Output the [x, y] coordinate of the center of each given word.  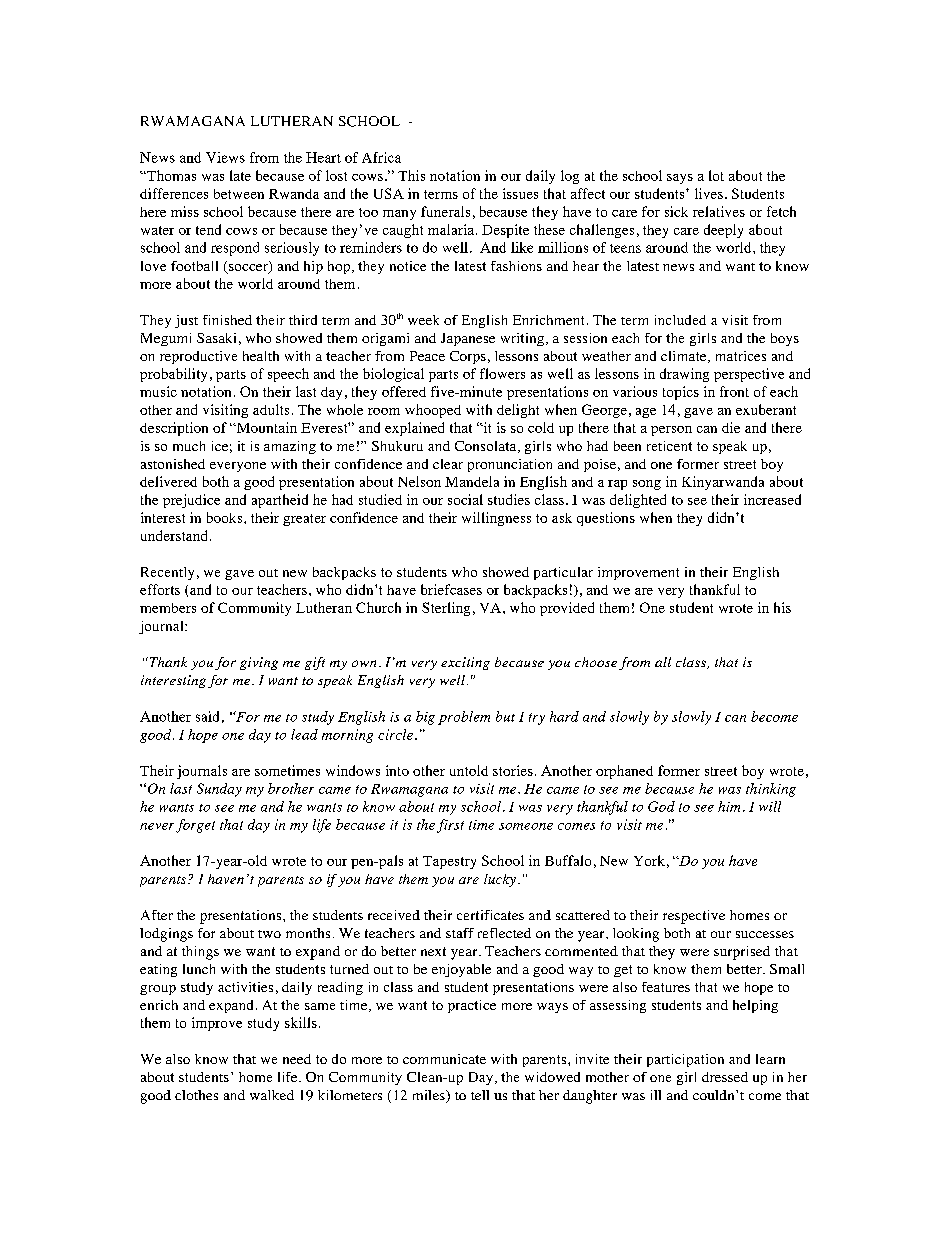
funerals [445, 211]
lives [709, 193]
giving [259, 663]
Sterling [446, 609]
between [239, 194]
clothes [196, 1095]
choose [596, 662]
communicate [444, 1059]
